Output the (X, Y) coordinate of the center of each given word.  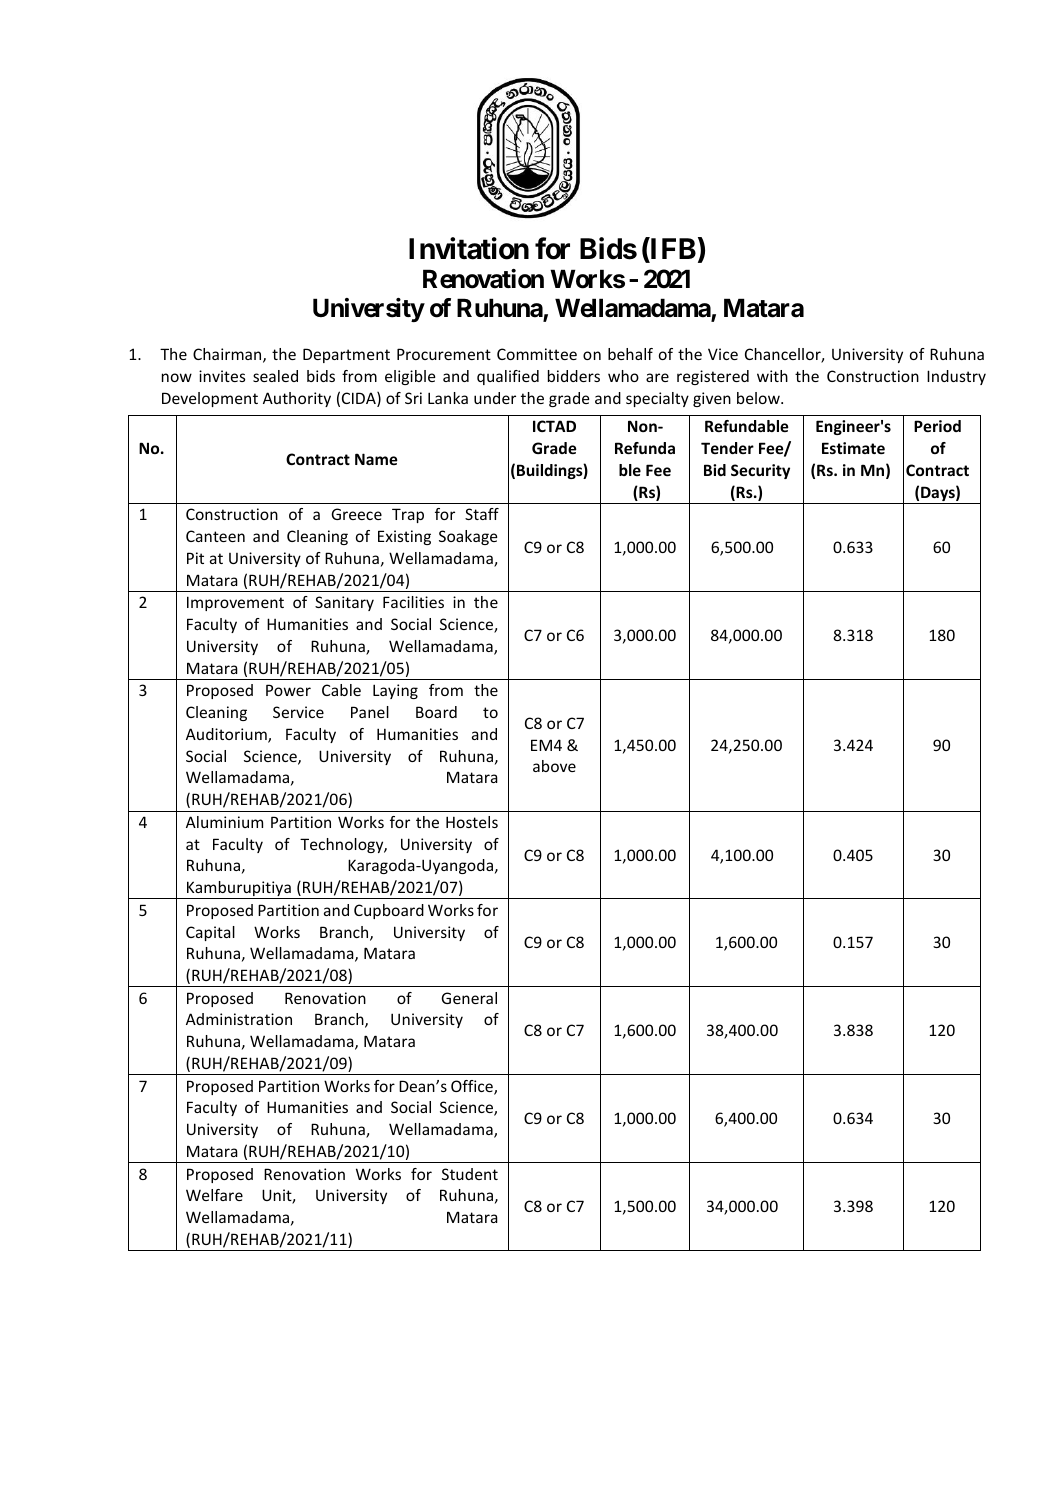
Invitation (469, 248)
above (554, 766)
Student (470, 1174)
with (772, 376)
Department (346, 355)
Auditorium (227, 735)
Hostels (472, 822)
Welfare (214, 1195)
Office (473, 1087)
